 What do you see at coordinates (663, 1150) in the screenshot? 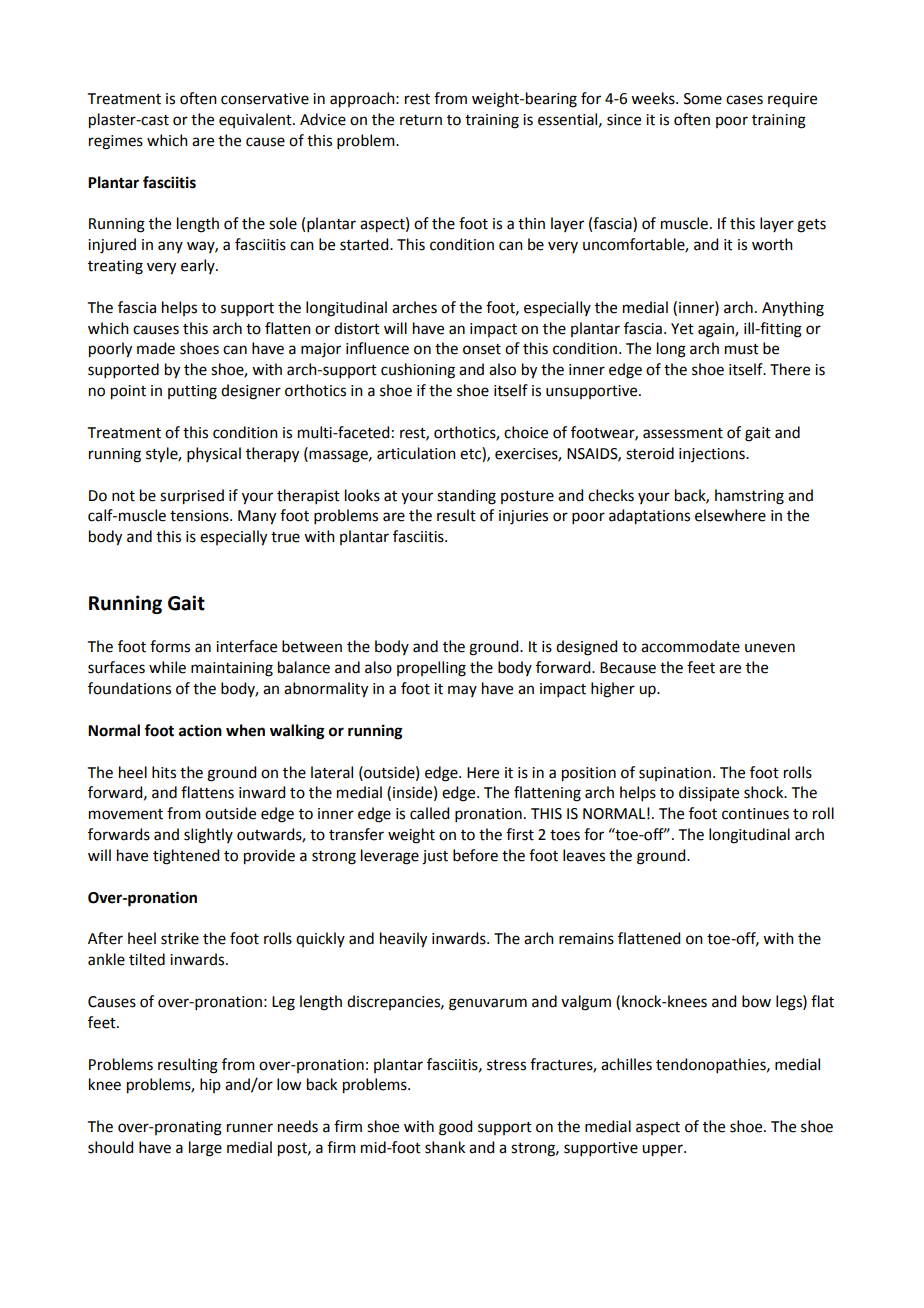
I see `upper` at bounding box center [663, 1150].
